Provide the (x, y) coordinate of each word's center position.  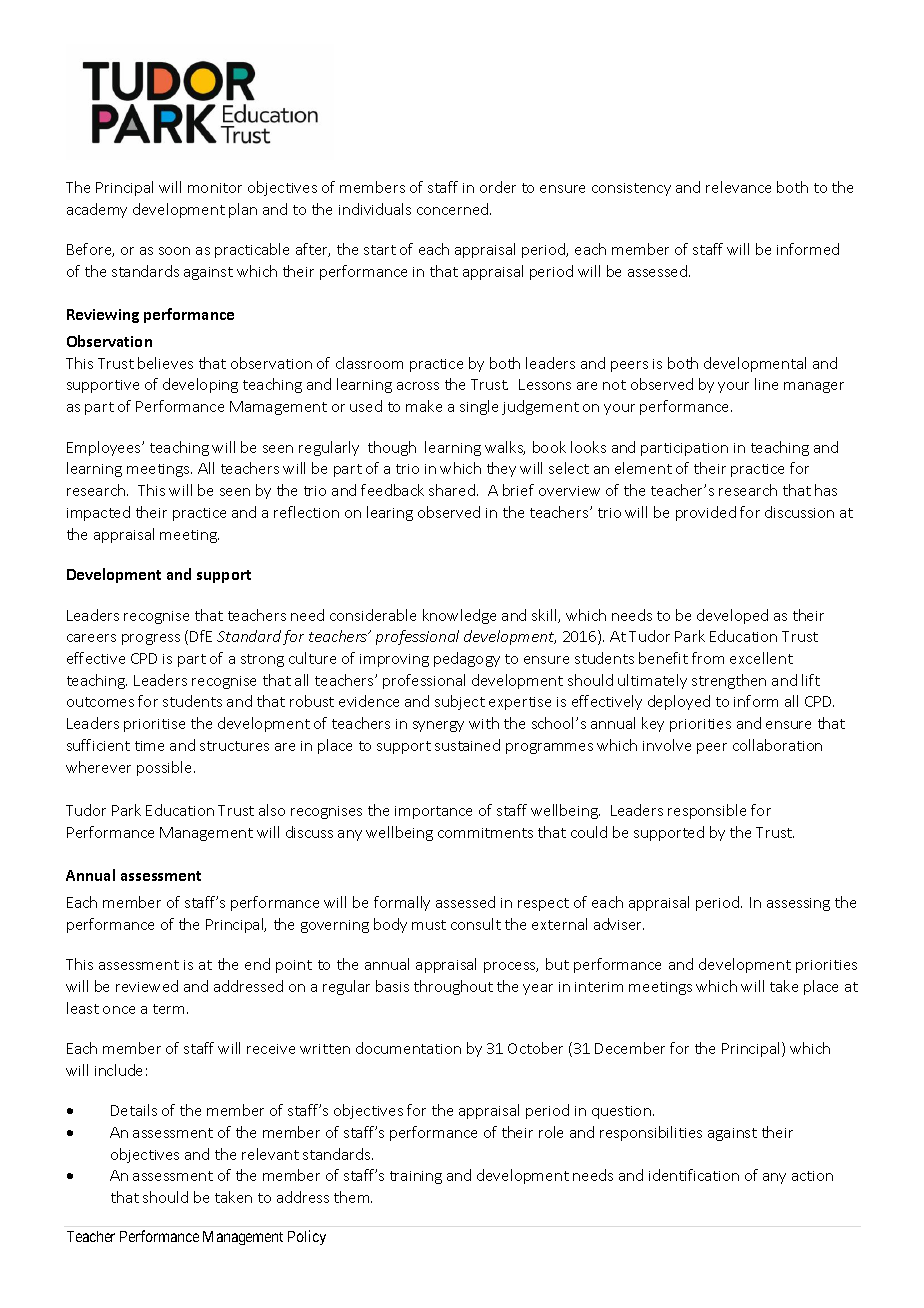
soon (174, 251)
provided (706, 513)
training (416, 1177)
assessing (798, 904)
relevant (270, 1154)
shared (452, 490)
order (498, 187)
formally (402, 903)
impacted (98, 513)
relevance (738, 187)
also (272, 810)
